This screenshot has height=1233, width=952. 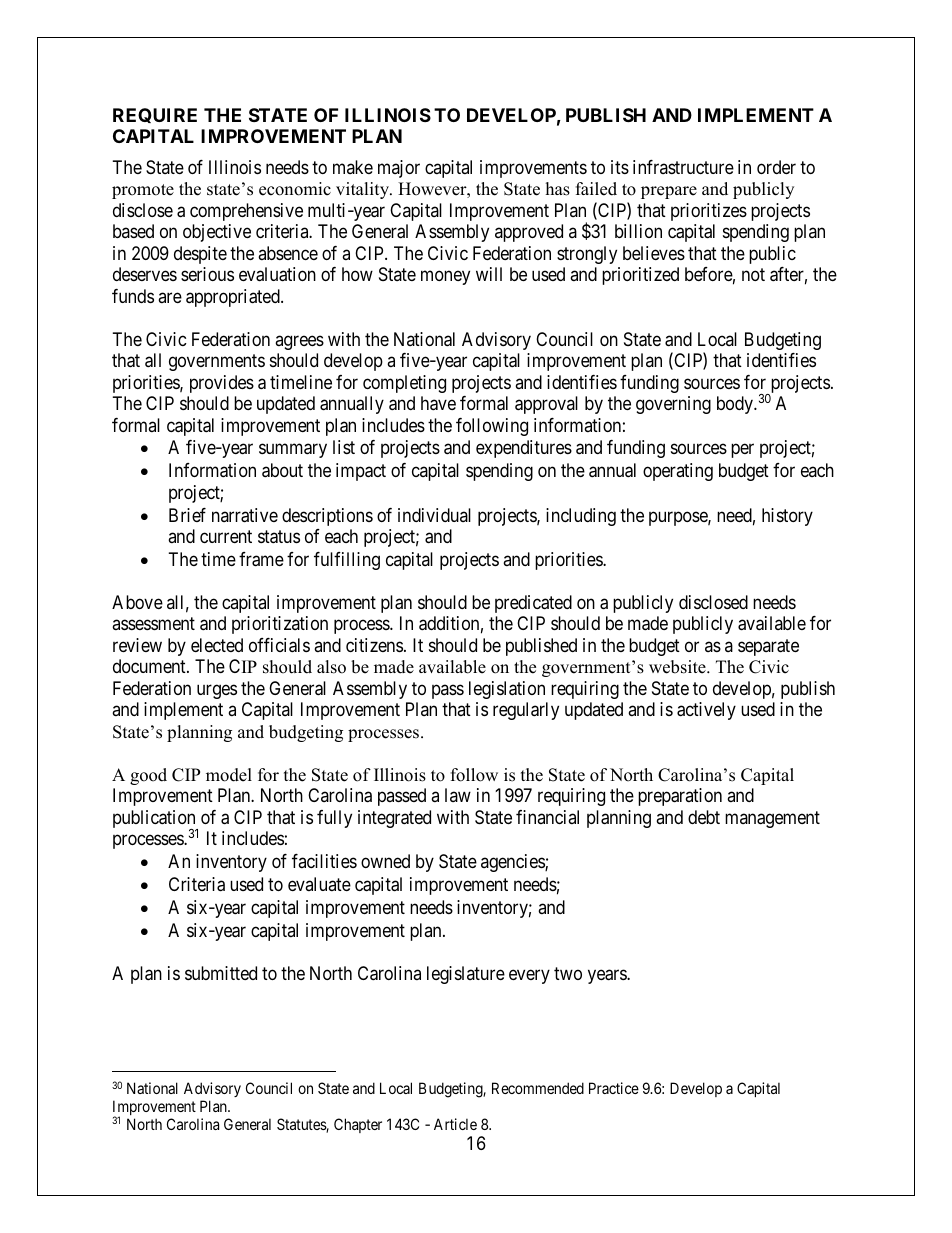 What do you see at coordinates (438, 403) in the screenshot?
I see `have` at bounding box center [438, 403].
